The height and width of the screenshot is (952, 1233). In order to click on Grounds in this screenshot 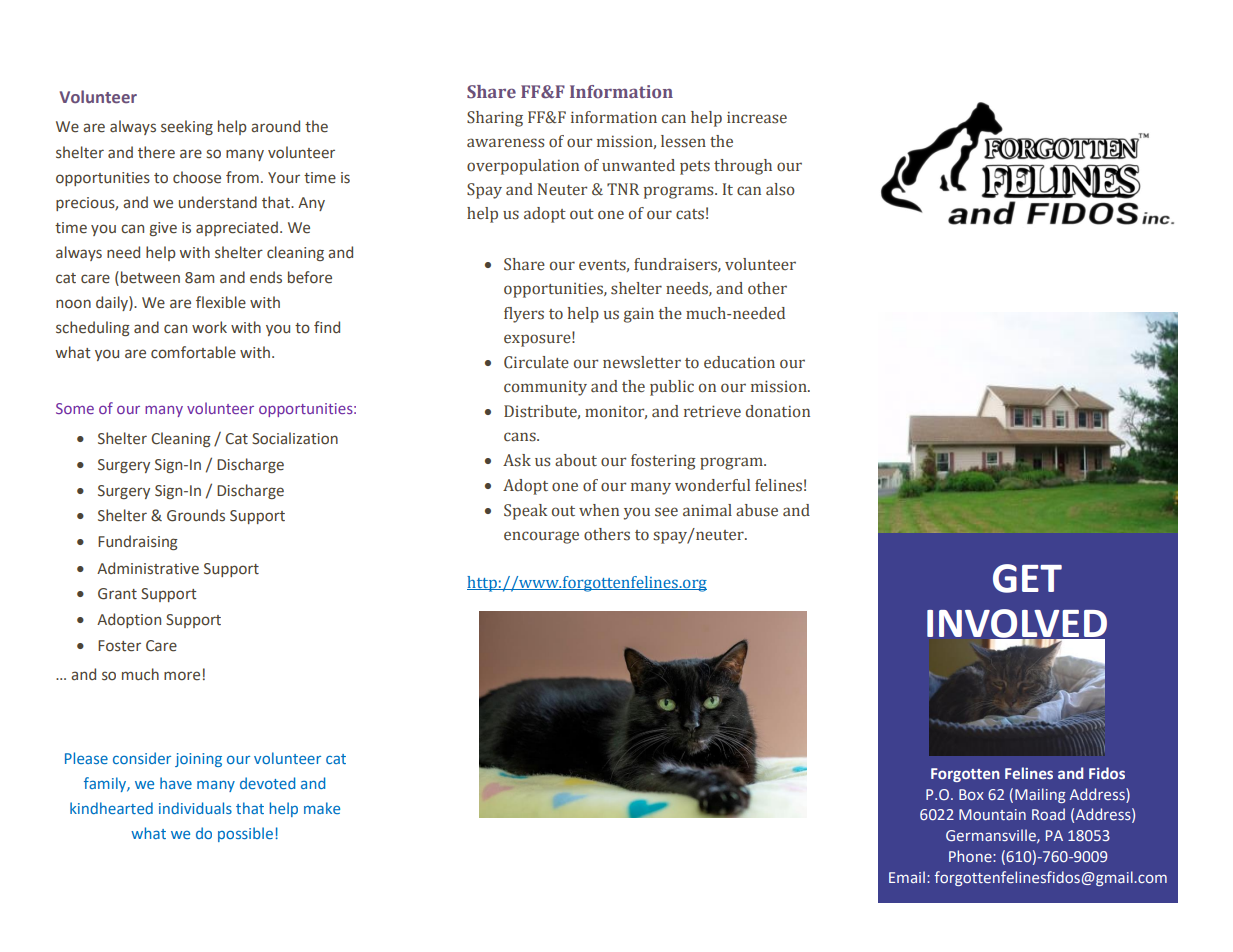, I will do `click(196, 515)`.
